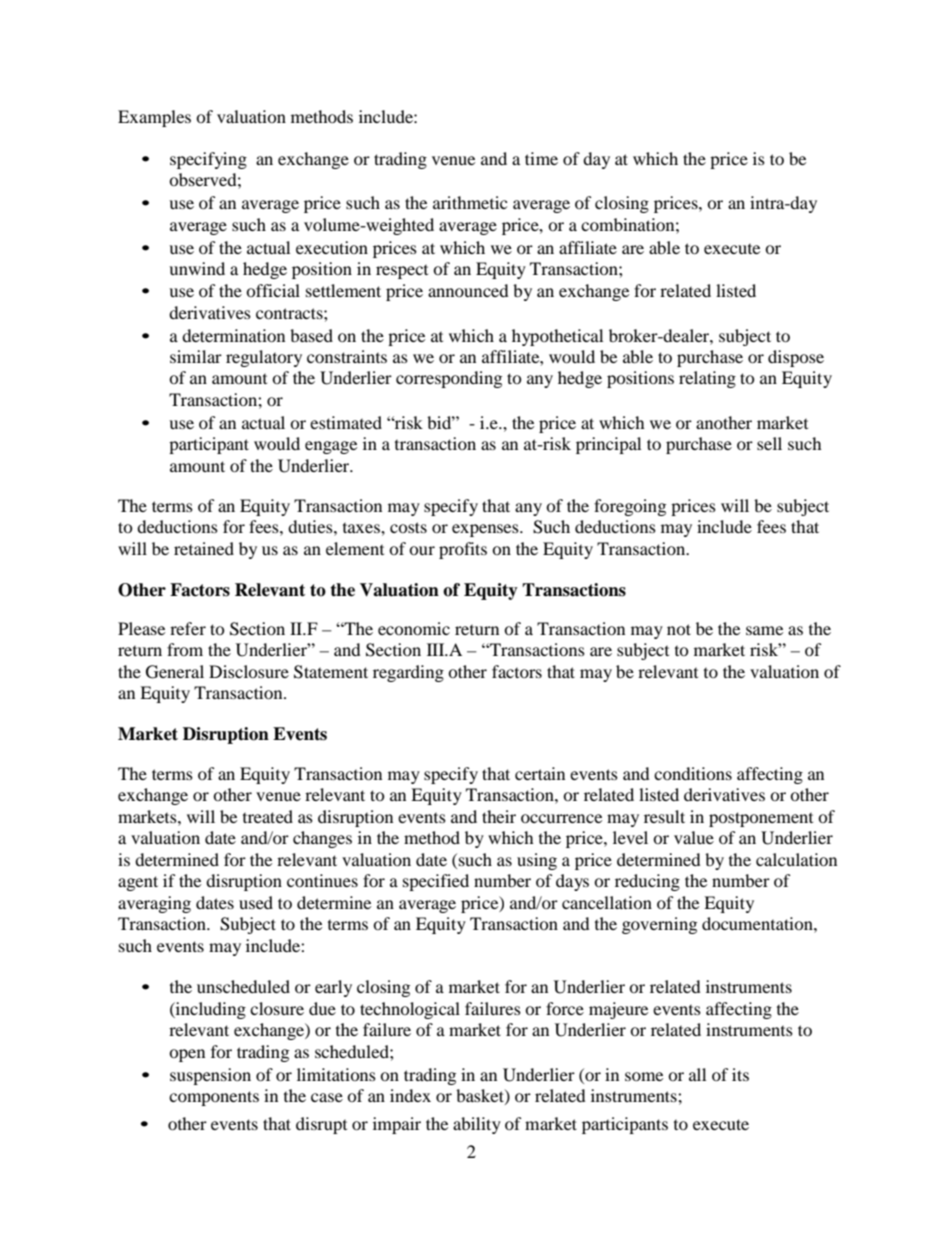  Describe the element at coordinates (449, 379) in the screenshot. I see `corresponding` at that location.
